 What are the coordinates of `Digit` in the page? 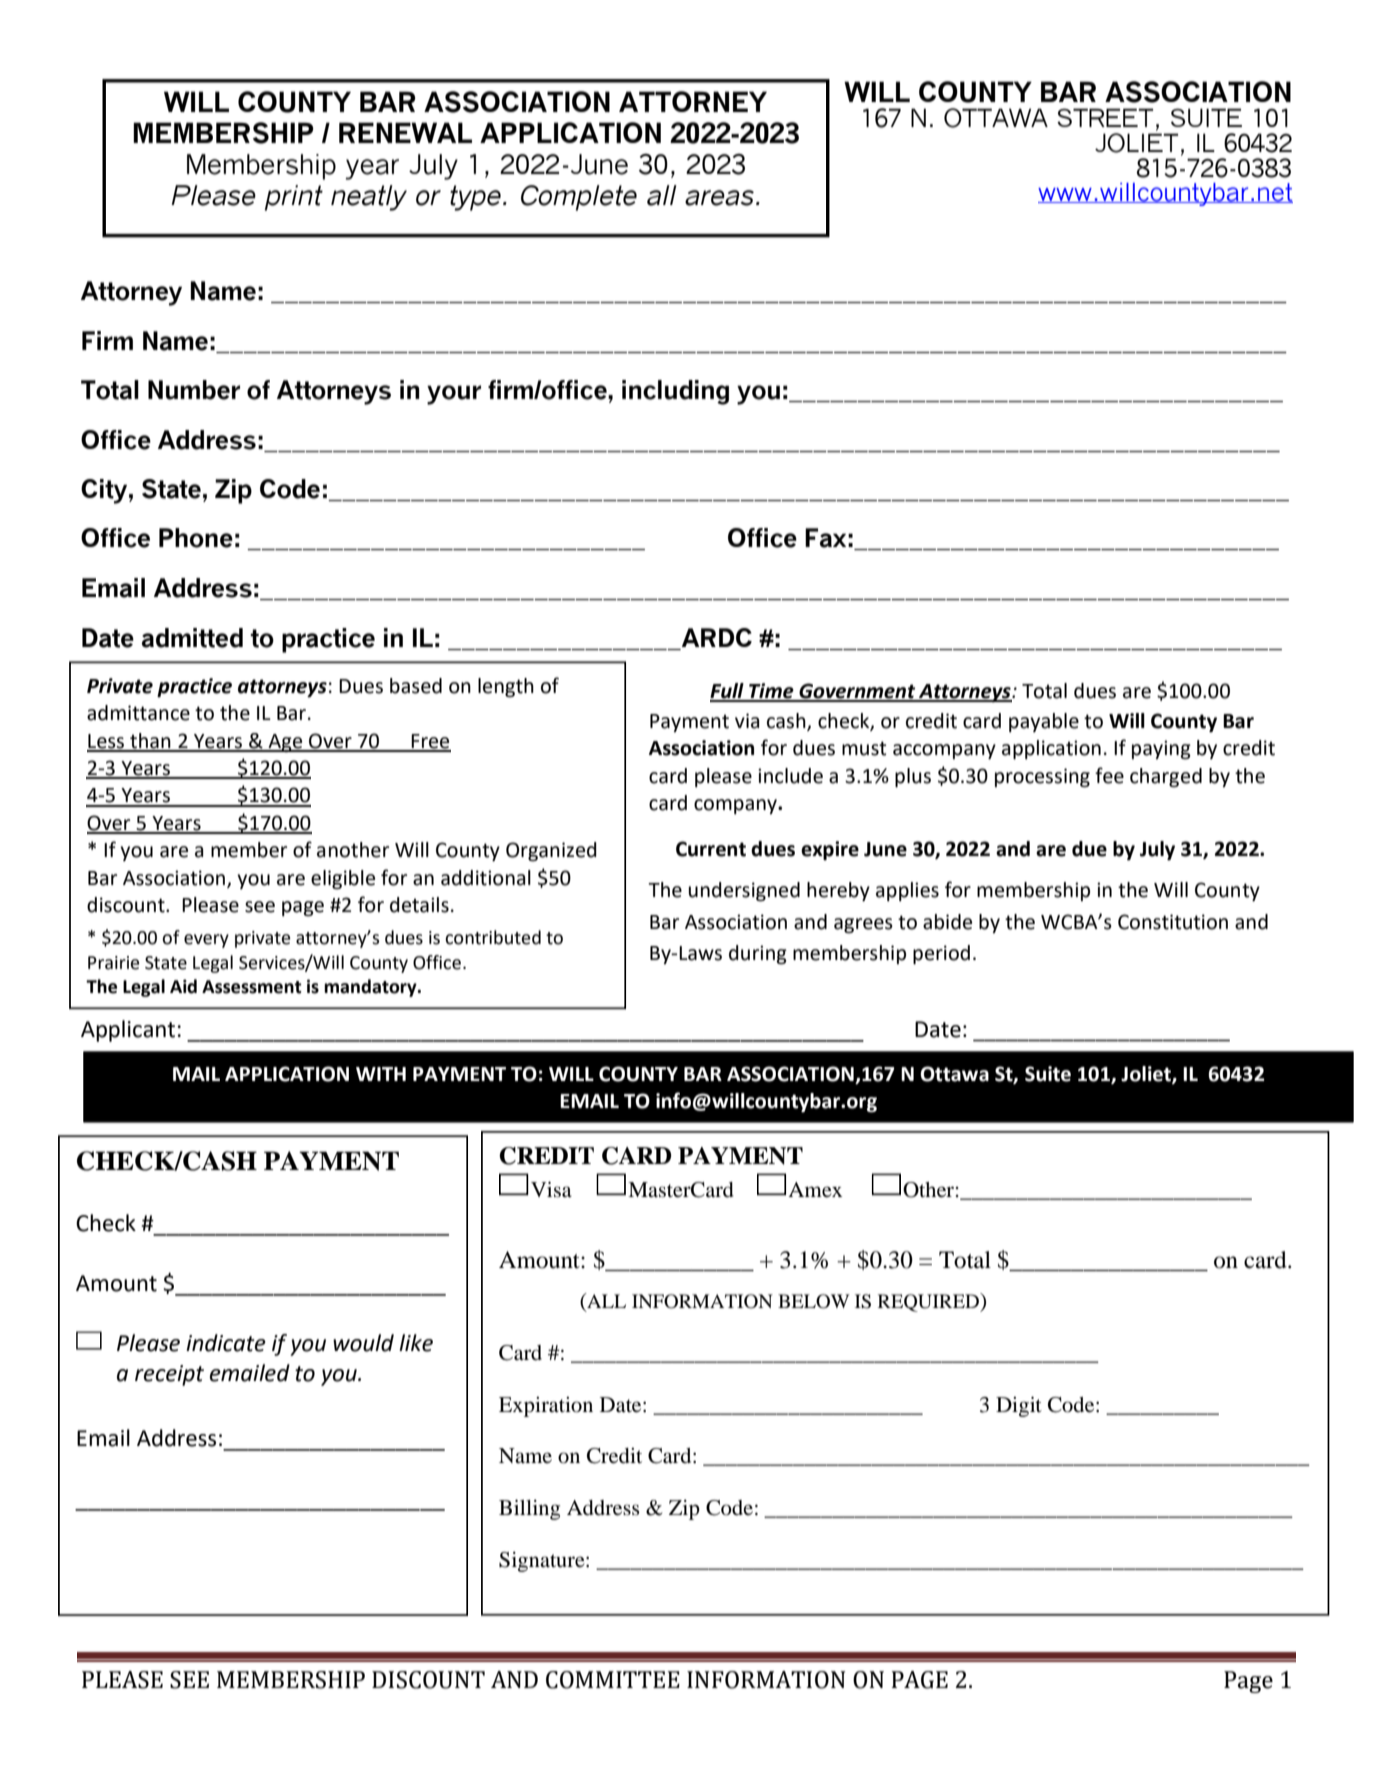 It's located at (1019, 1406).
